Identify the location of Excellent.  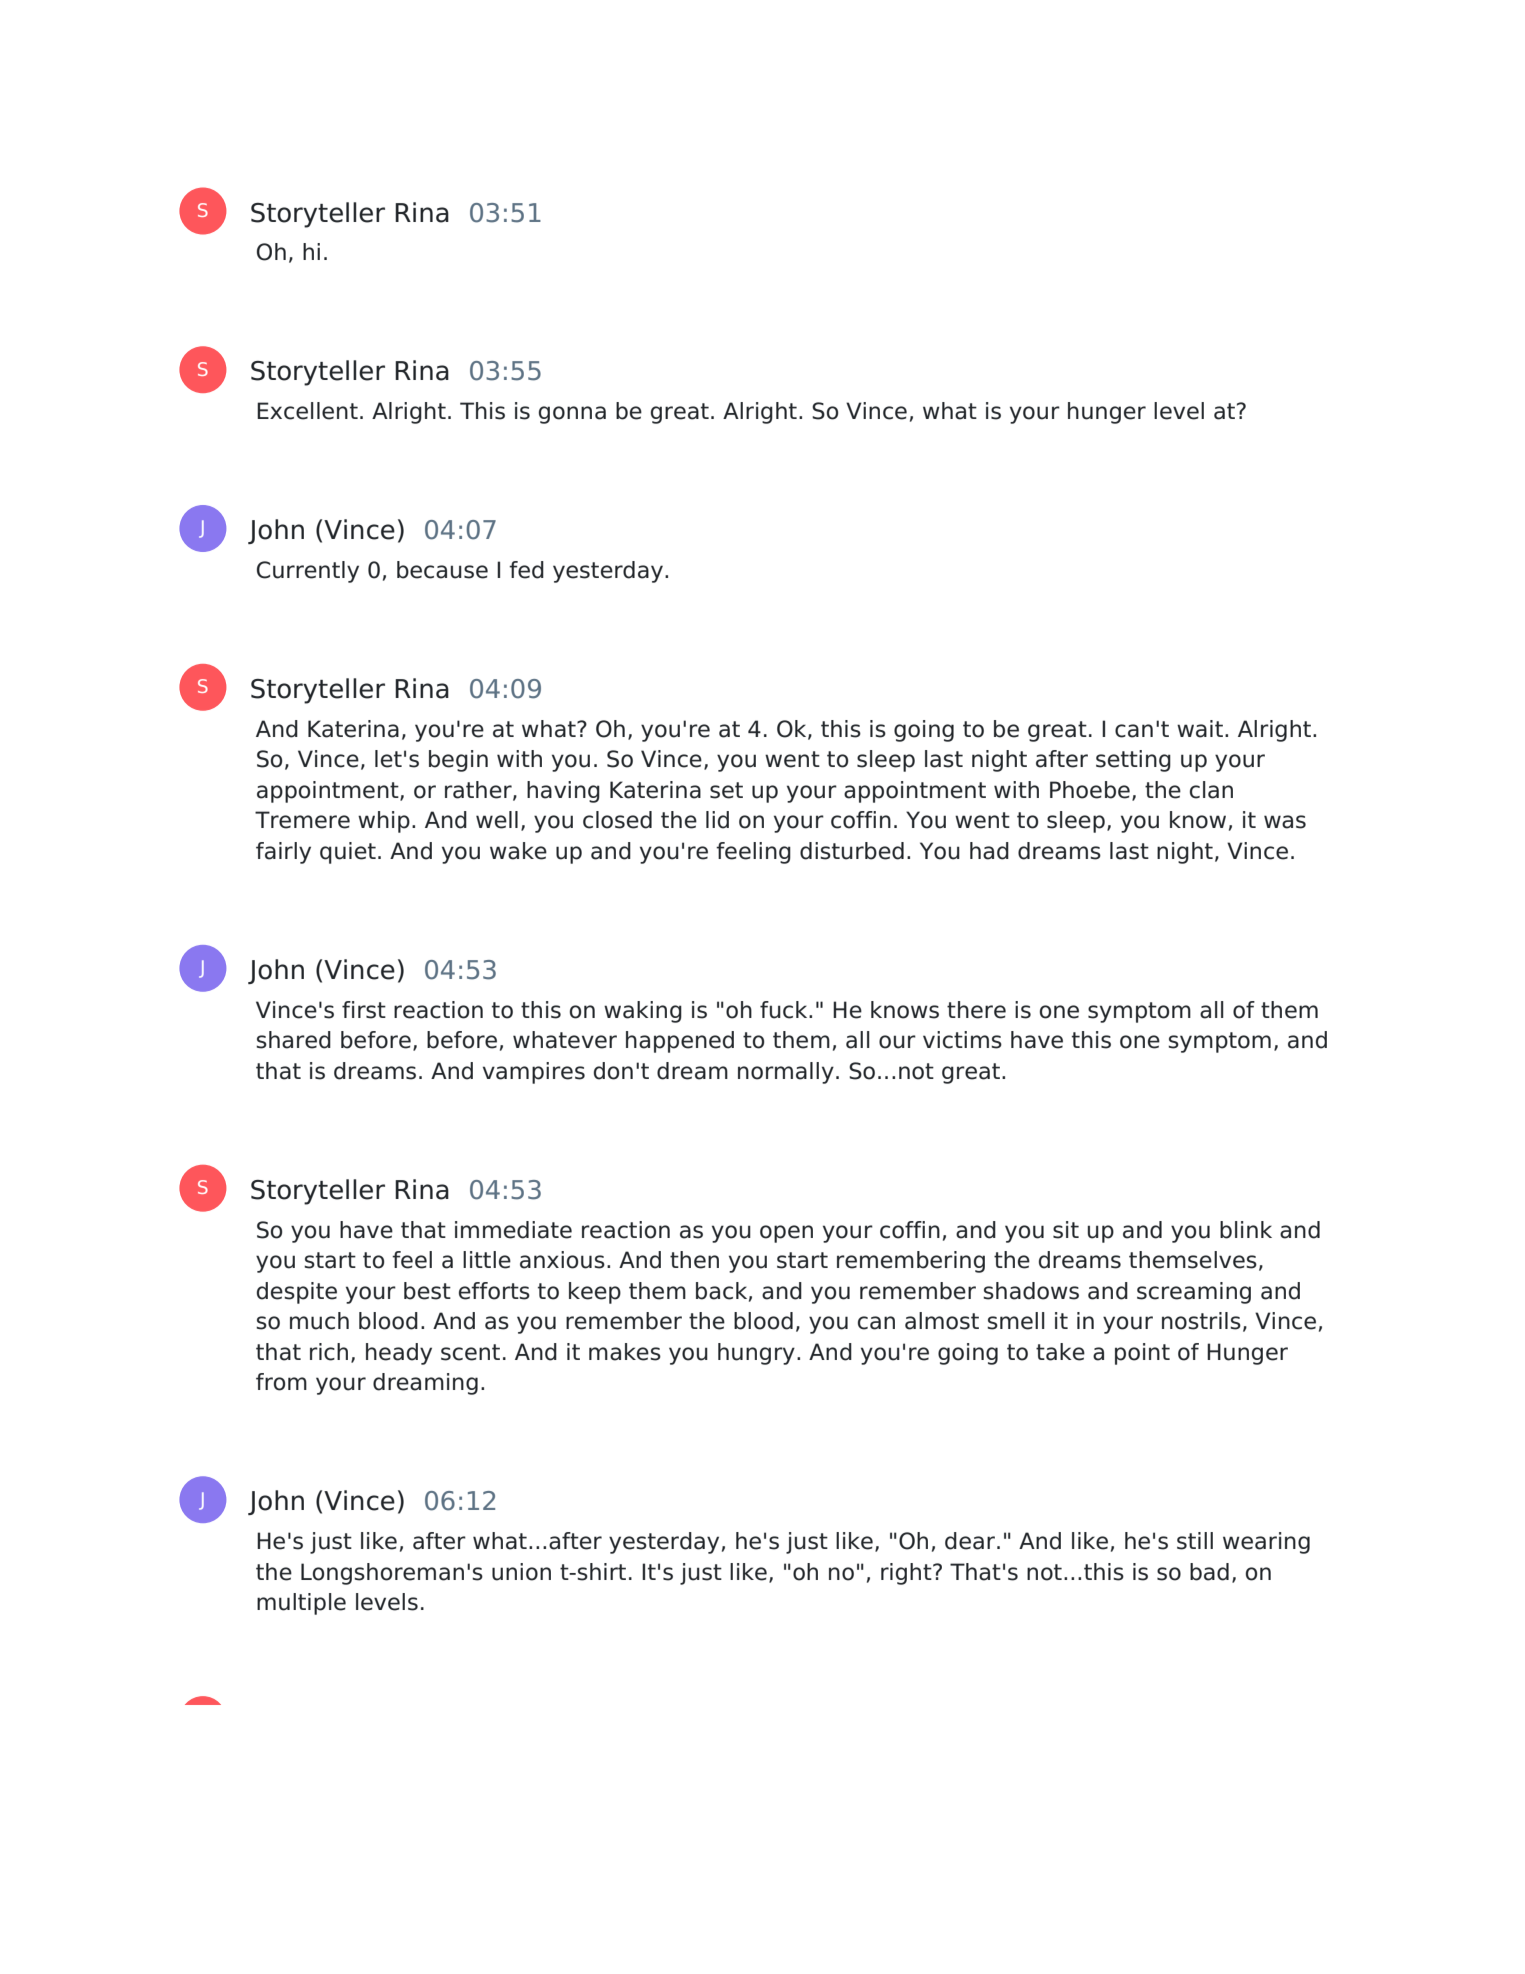
(307, 411).
